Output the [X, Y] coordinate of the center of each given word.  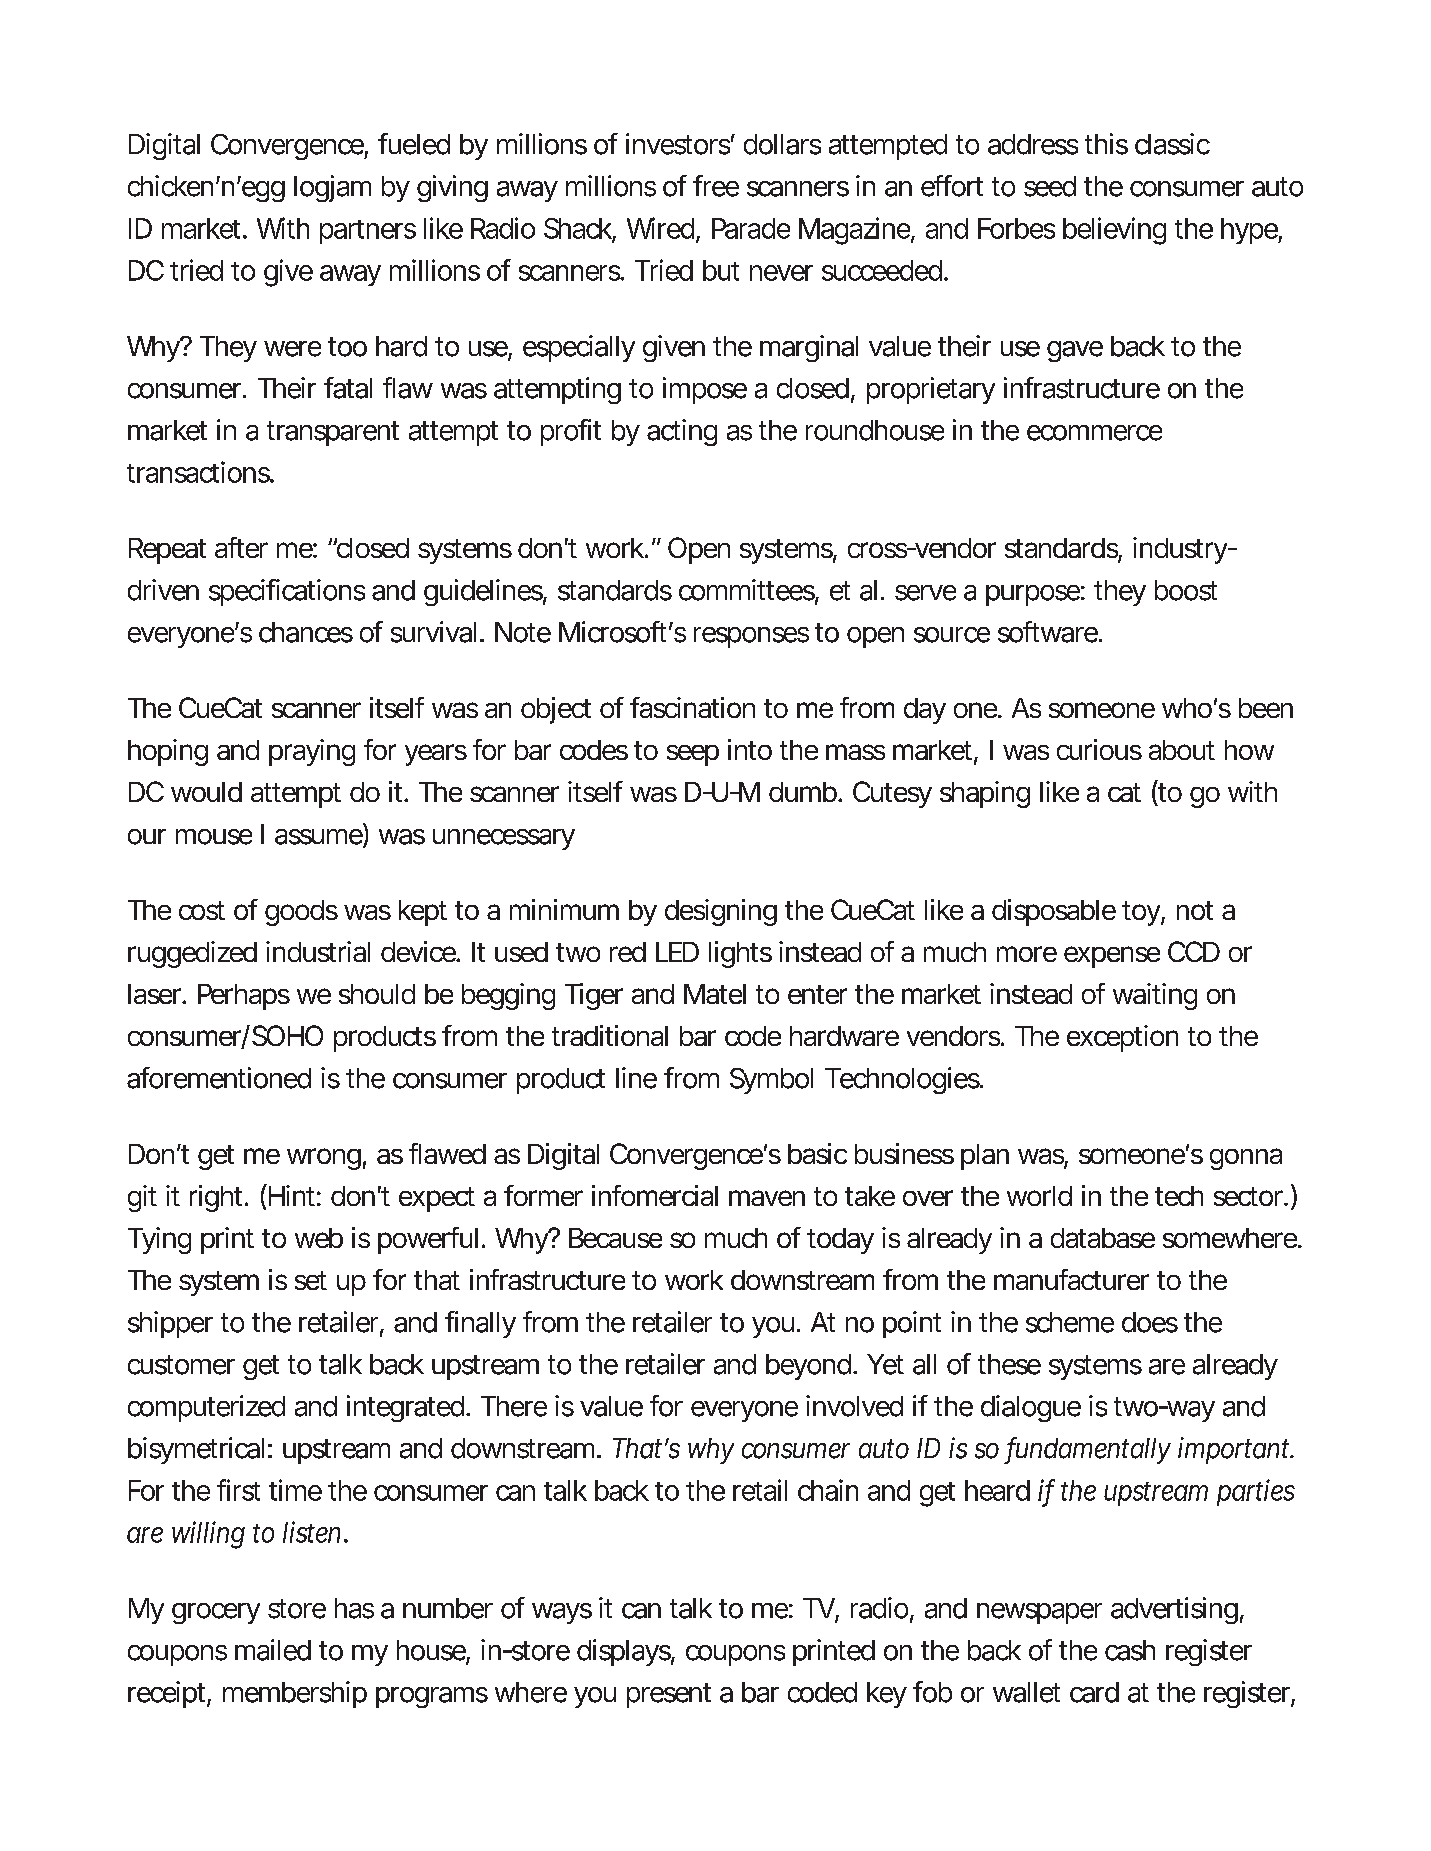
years [436, 755]
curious [1099, 749]
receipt [166, 1694]
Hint [290, 1195]
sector [1248, 1196]
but [721, 270]
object [556, 710]
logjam [331, 188]
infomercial [655, 1195]
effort [952, 186]
